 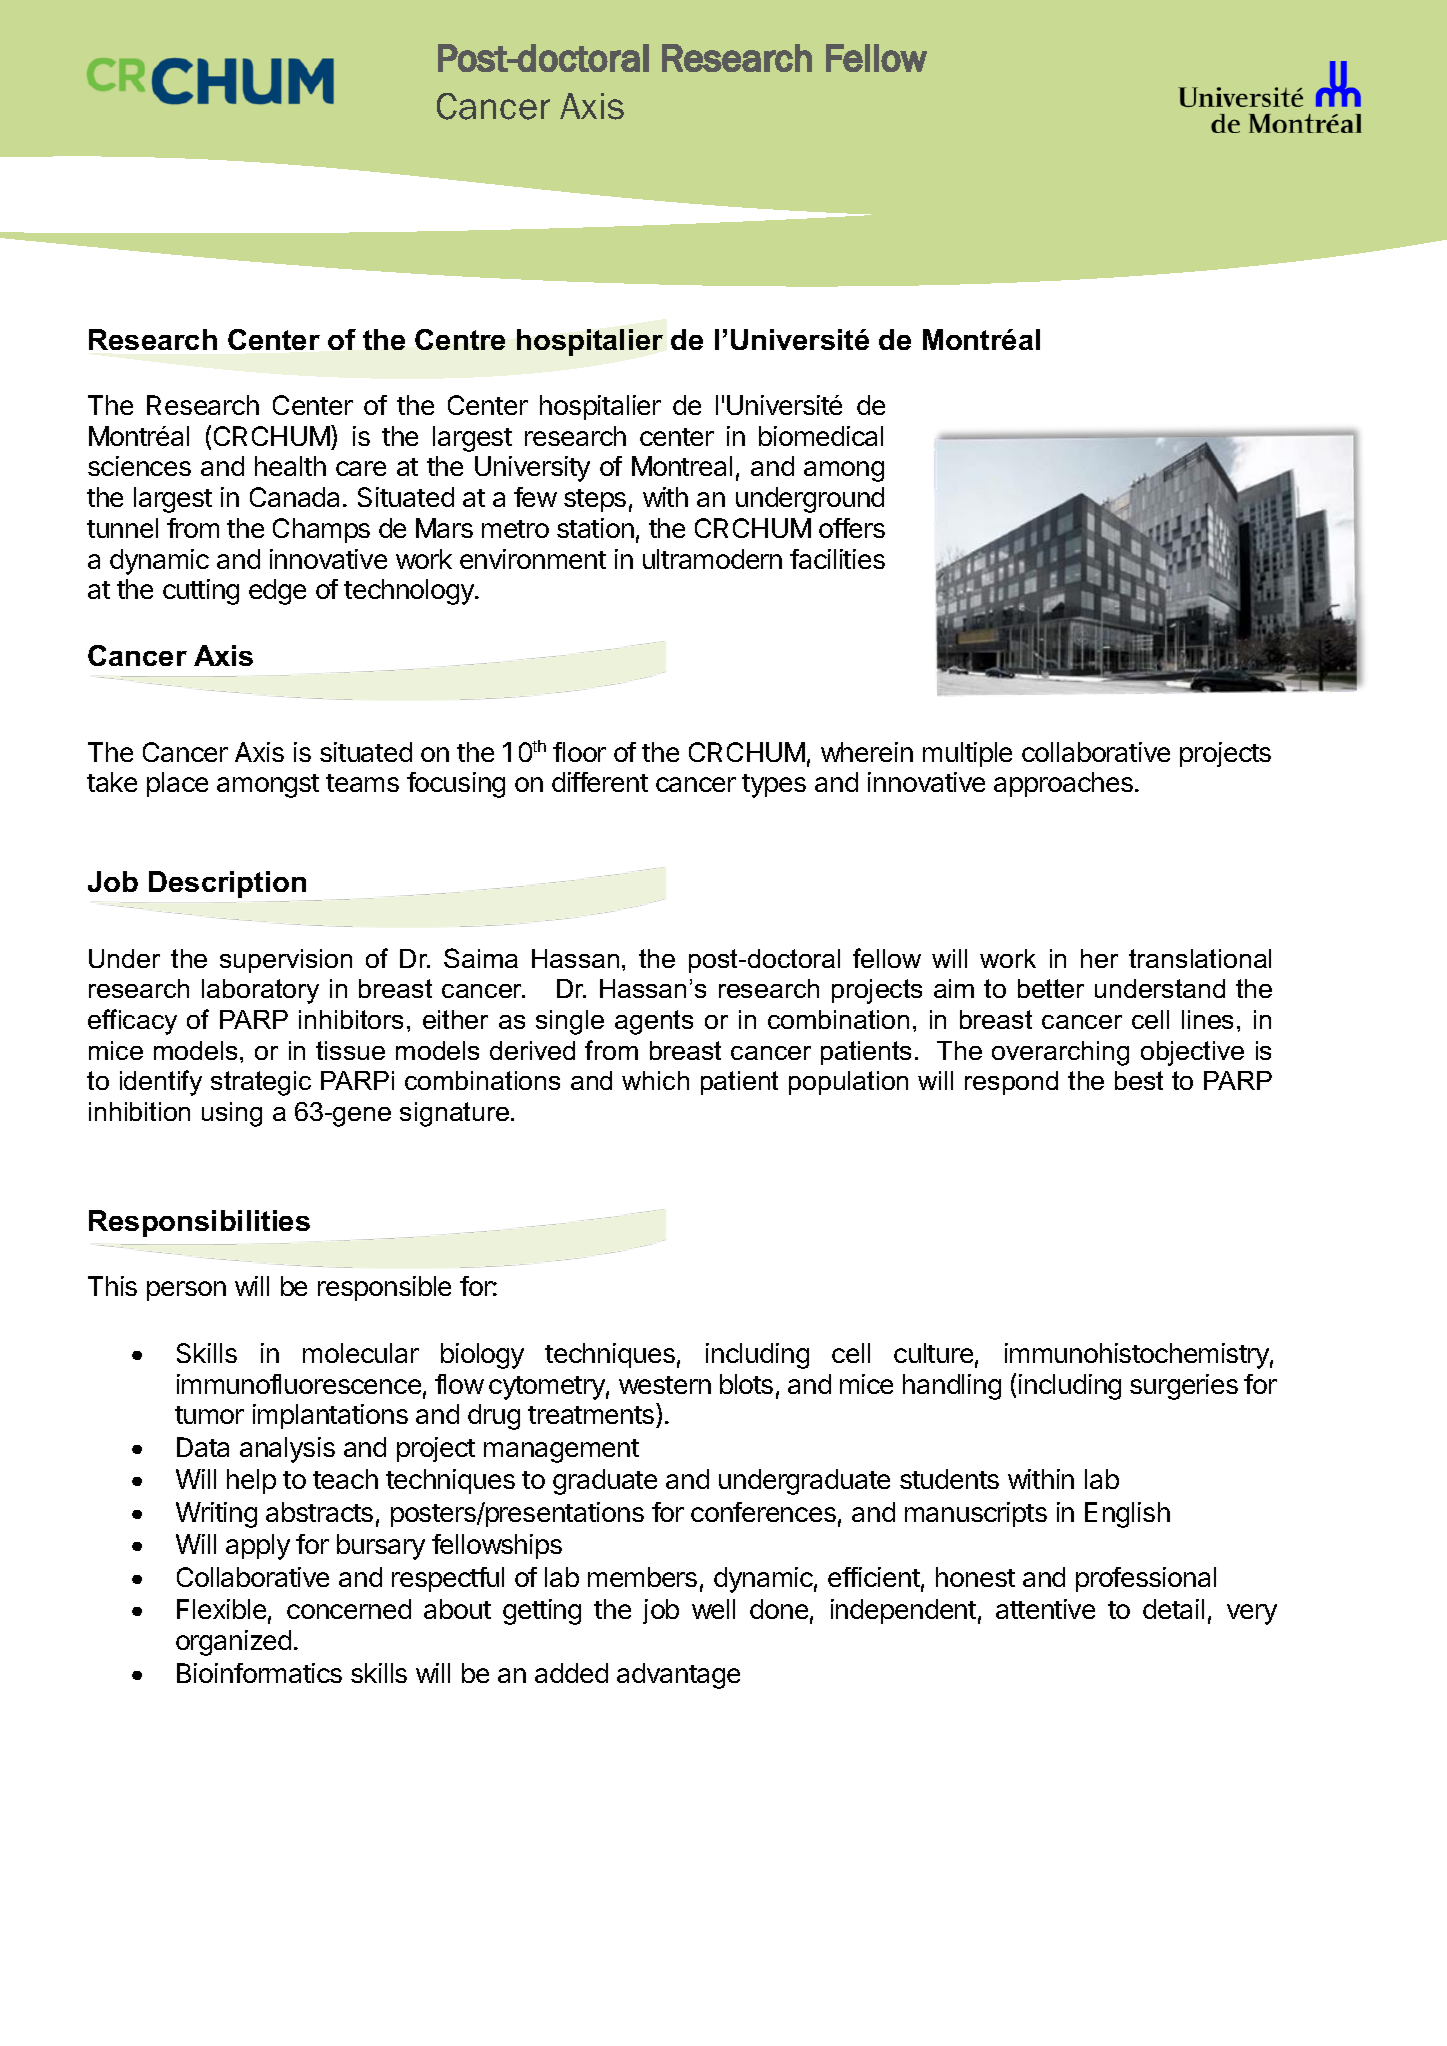 What do you see at coordinates (277, 592) in the document?
I see `edge` at bounding box center [277, 592].
